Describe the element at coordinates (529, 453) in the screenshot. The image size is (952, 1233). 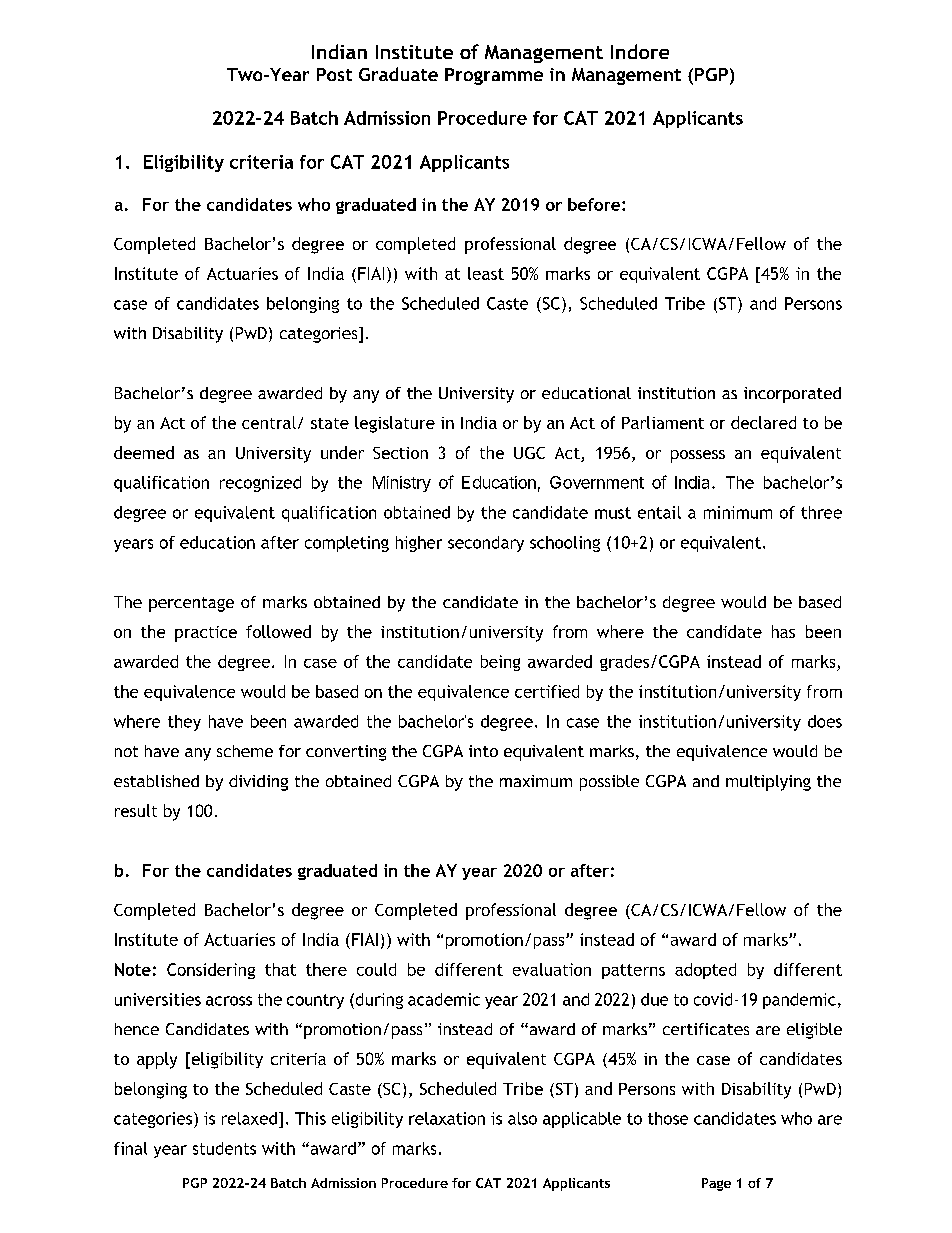
I see `UGC` at that location.
